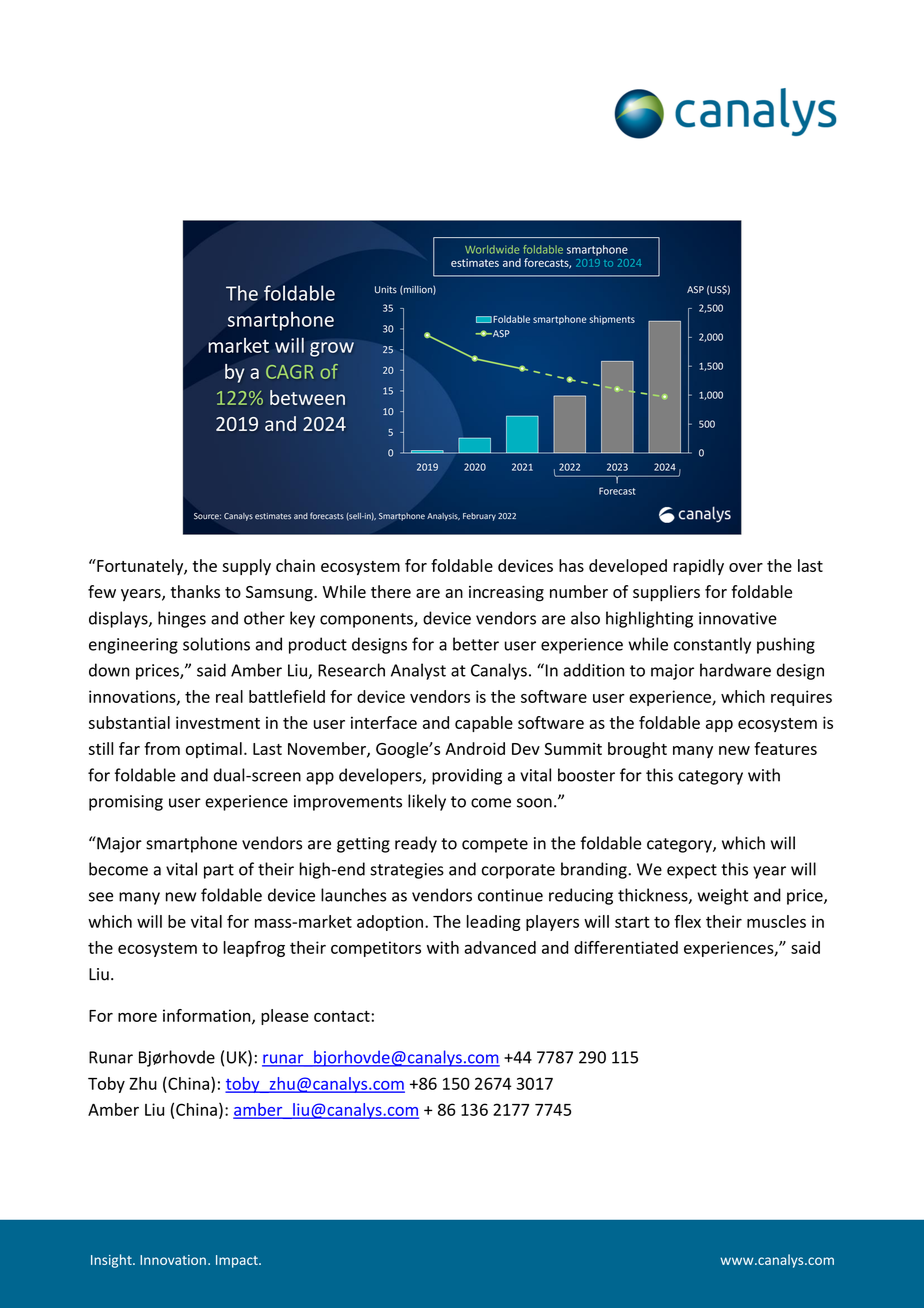 Image resolution: width=924 pixels, height=1308 pixels. Describe the element at coordinates (687, 921) in the screenshot. I see `flex` at that location.
